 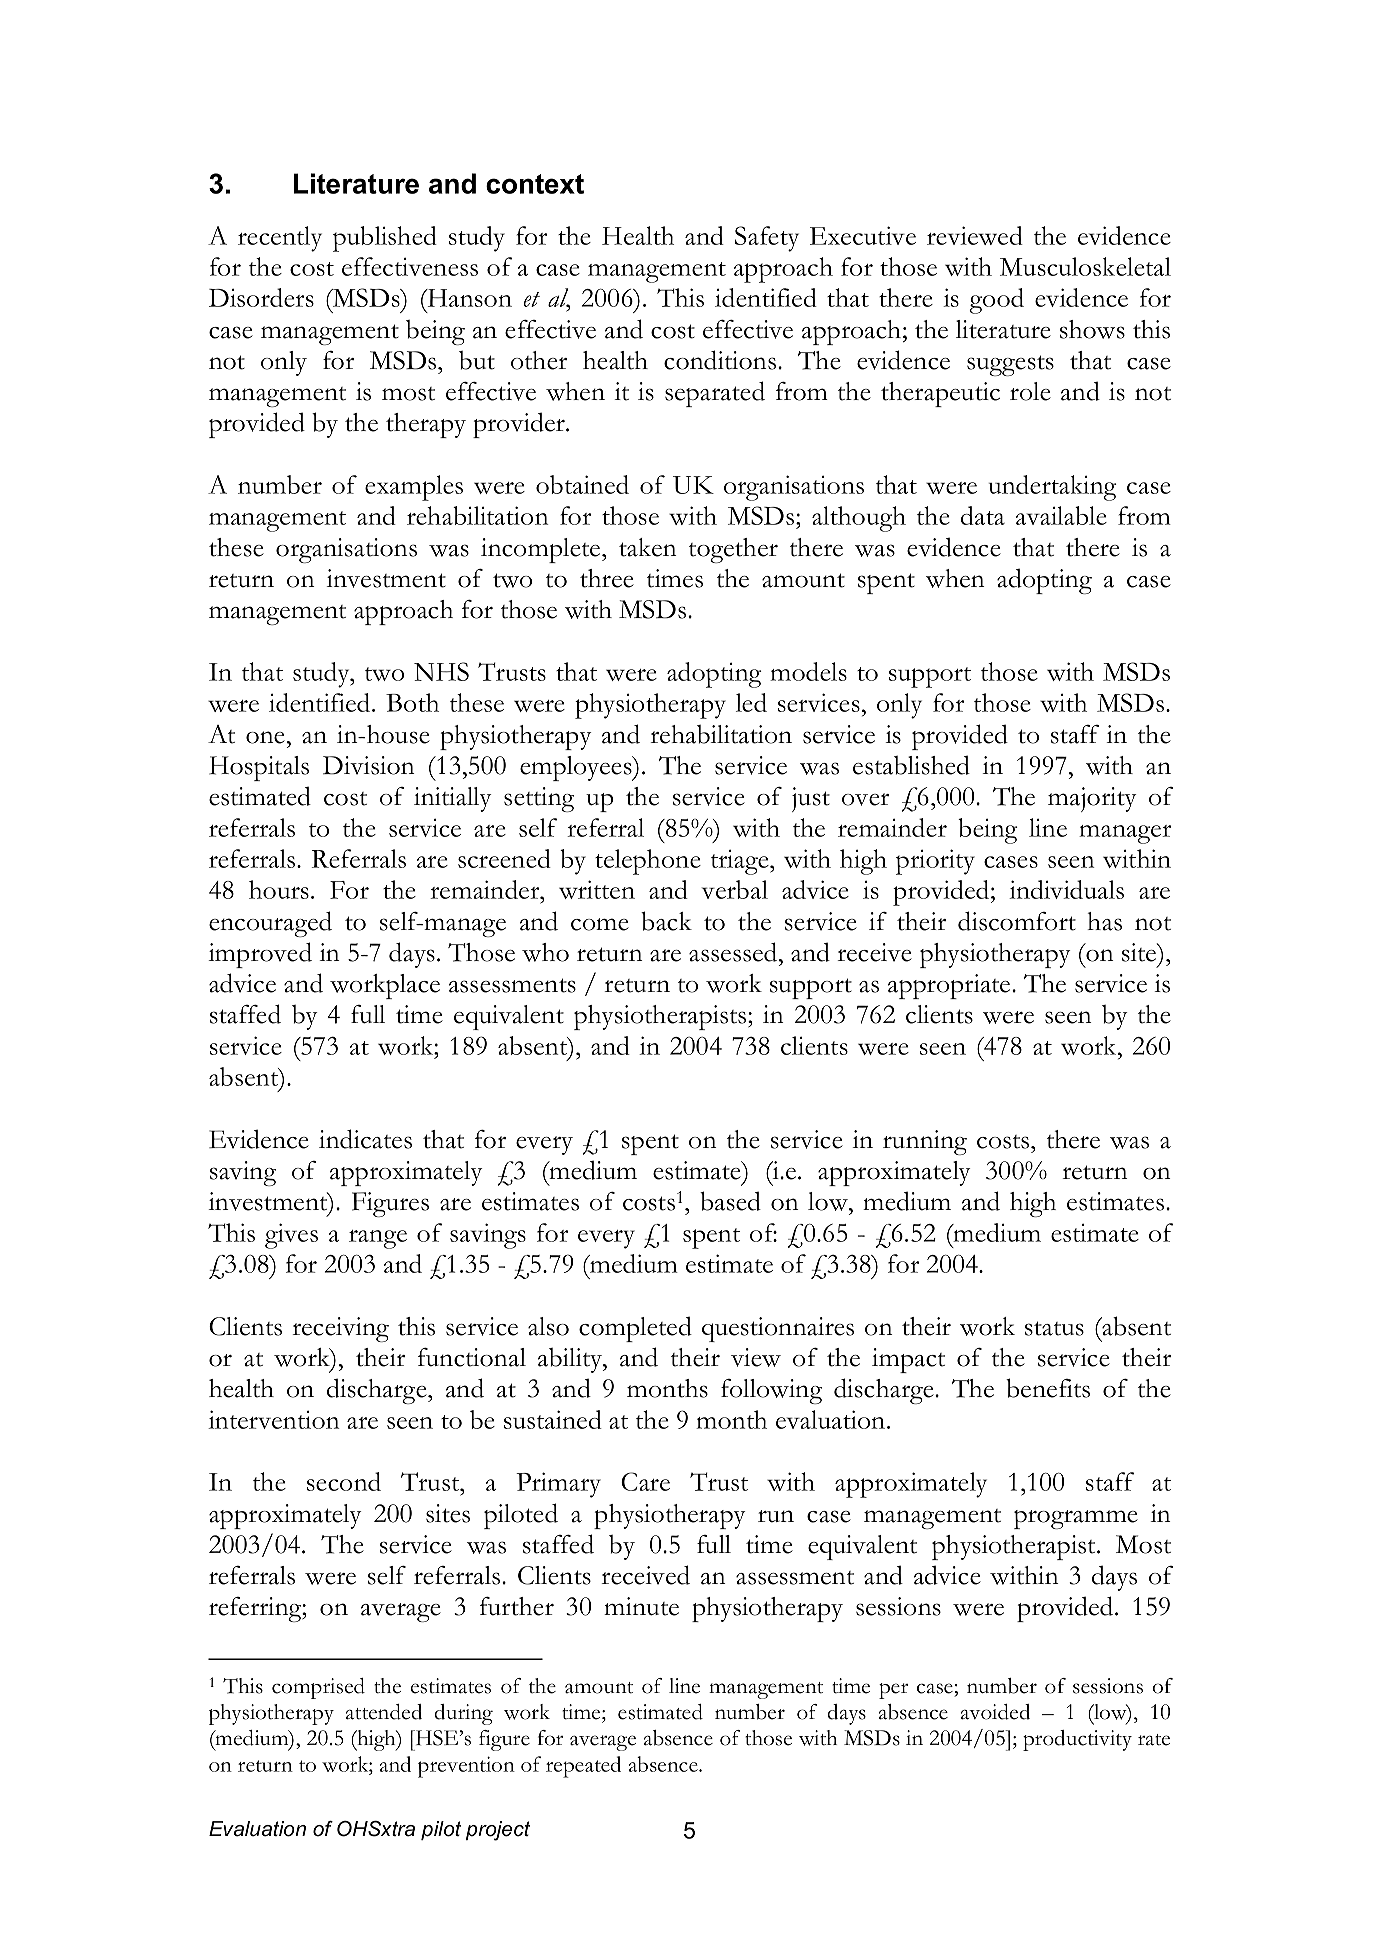 I want to click on data, so click(x=983, y=515).
